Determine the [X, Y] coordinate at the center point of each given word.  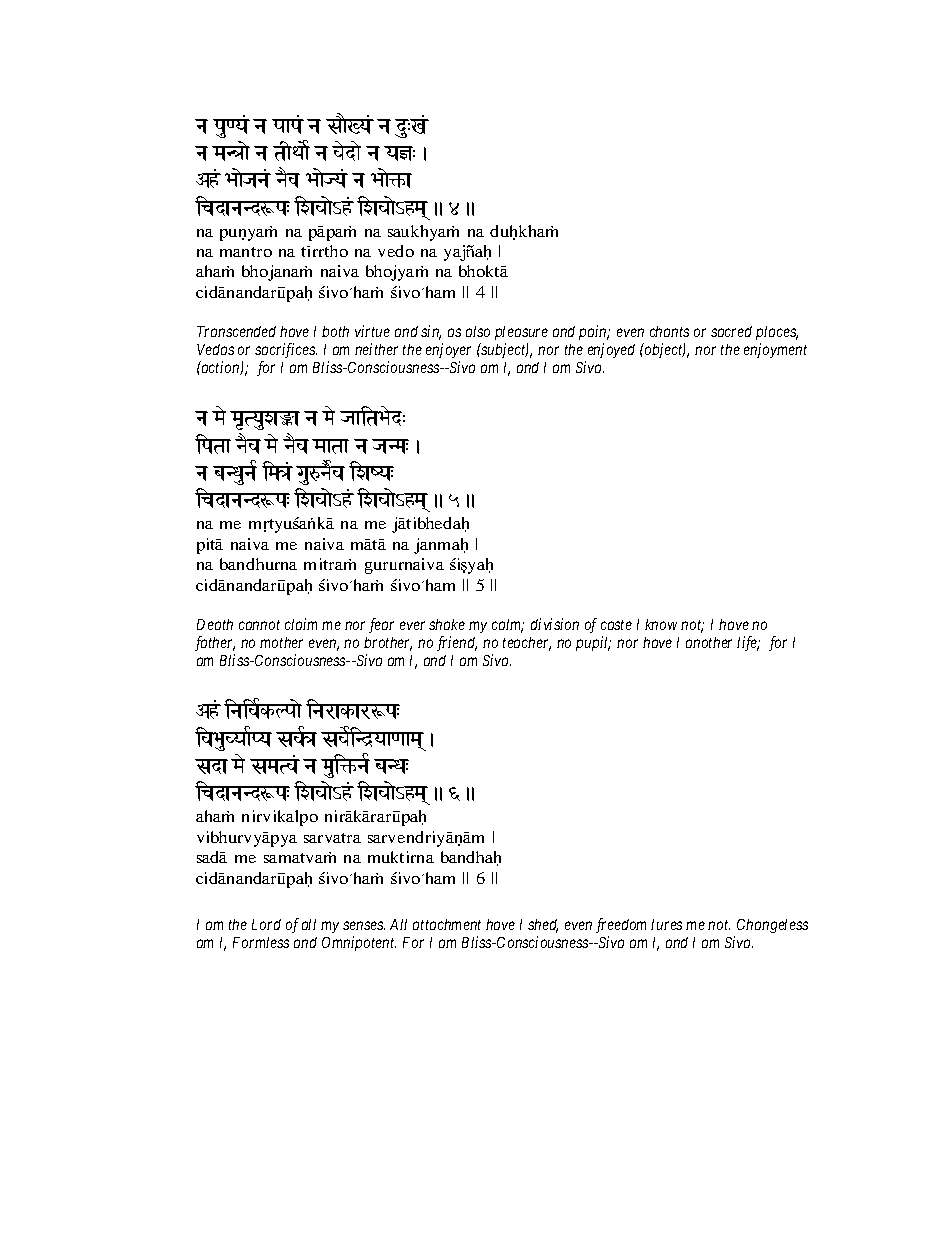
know [661, 624]
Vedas [215, 349]
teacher [527, 644]
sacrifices [286, 350]
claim [301, 624]
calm [508, 626]
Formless [261, 942]
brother [388, 644]
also [478, 331]
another [709, 642]
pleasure [521, 335]
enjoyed [611, 350]
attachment [447, 924]
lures [666, 924]
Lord [266, 924]
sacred [731, 331]
